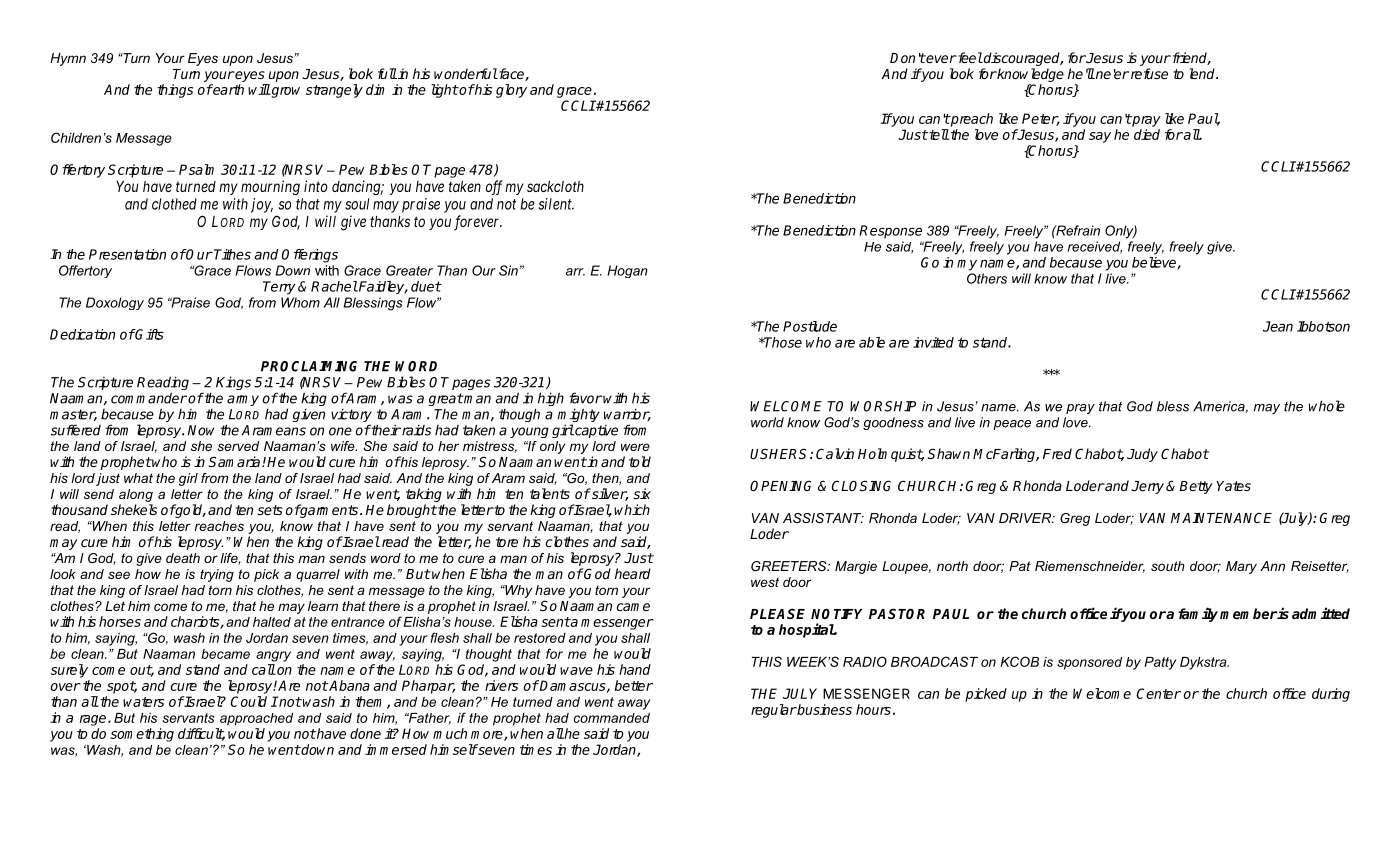  Describe the element at coordinates (256, 719) in the page. I see `approached` at that location.
